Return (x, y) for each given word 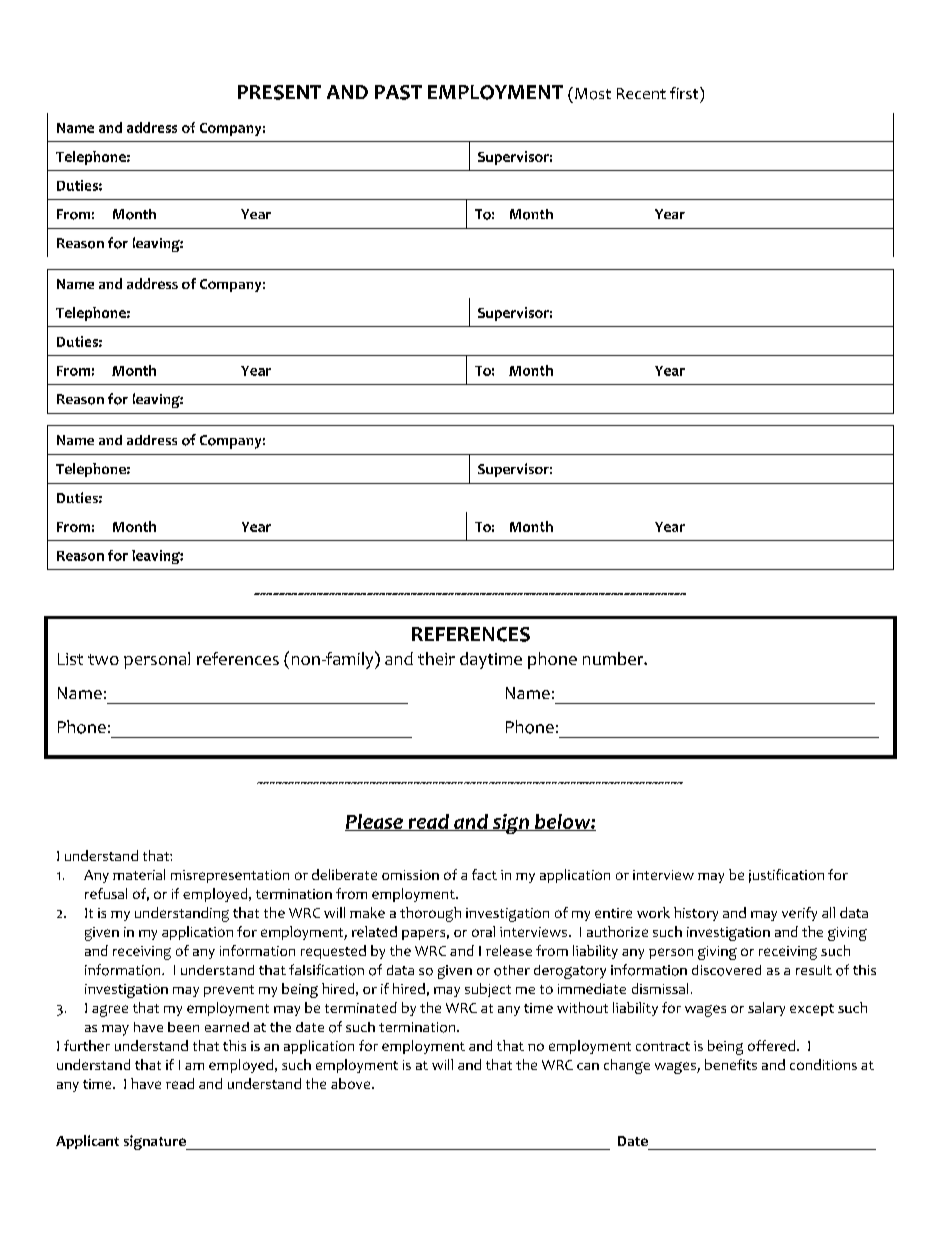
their (436, 658)
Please (375, 822)
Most (593, 94)
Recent (641, 93)
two (103, 659)
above (352, 1083)
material (139, 874)
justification (786, 876)
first (685, 93)
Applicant (87, 1142)
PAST (398, 92)
